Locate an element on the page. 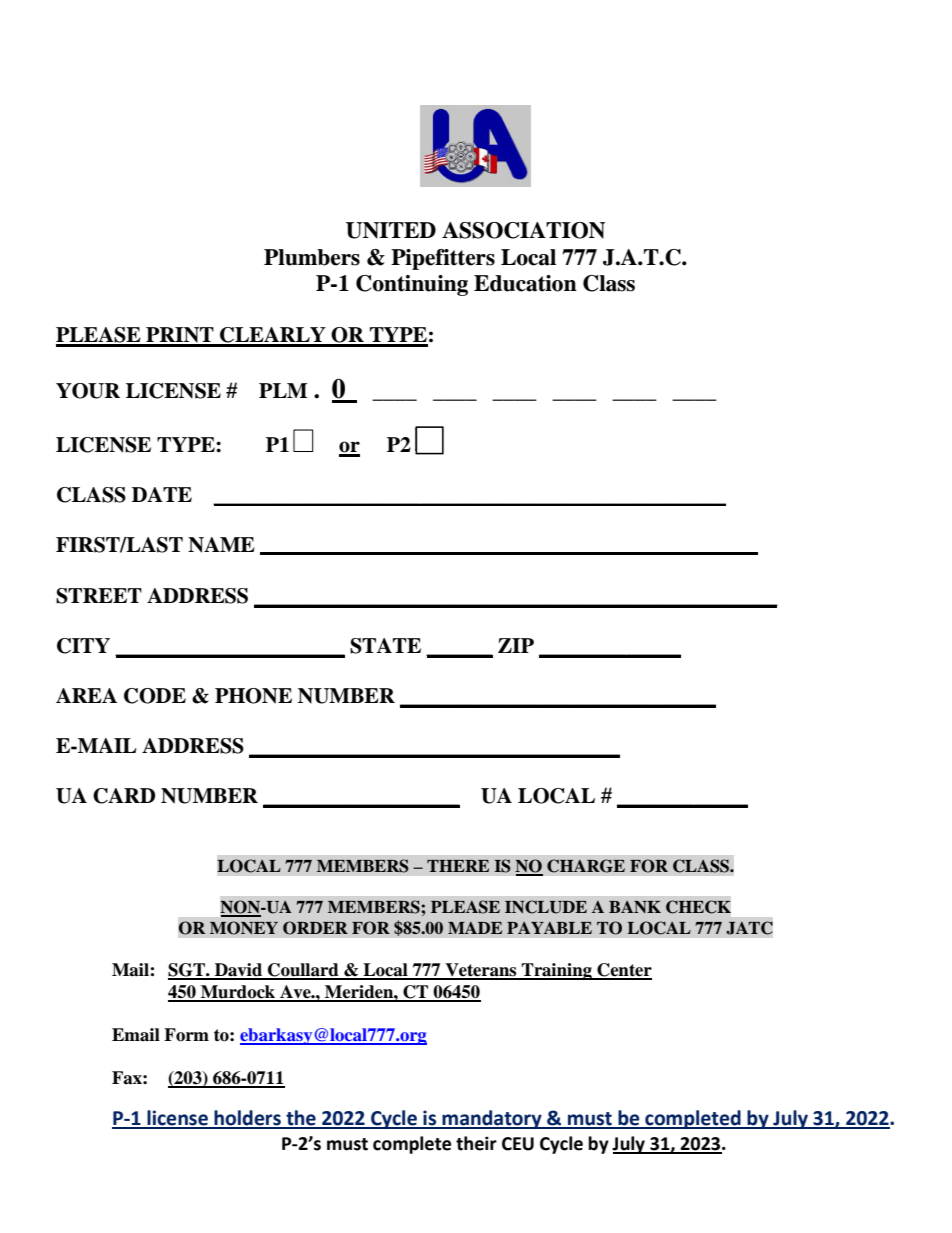 The width and height of the document is (952, 1233). CARD is located at coordinates (124, 796).
